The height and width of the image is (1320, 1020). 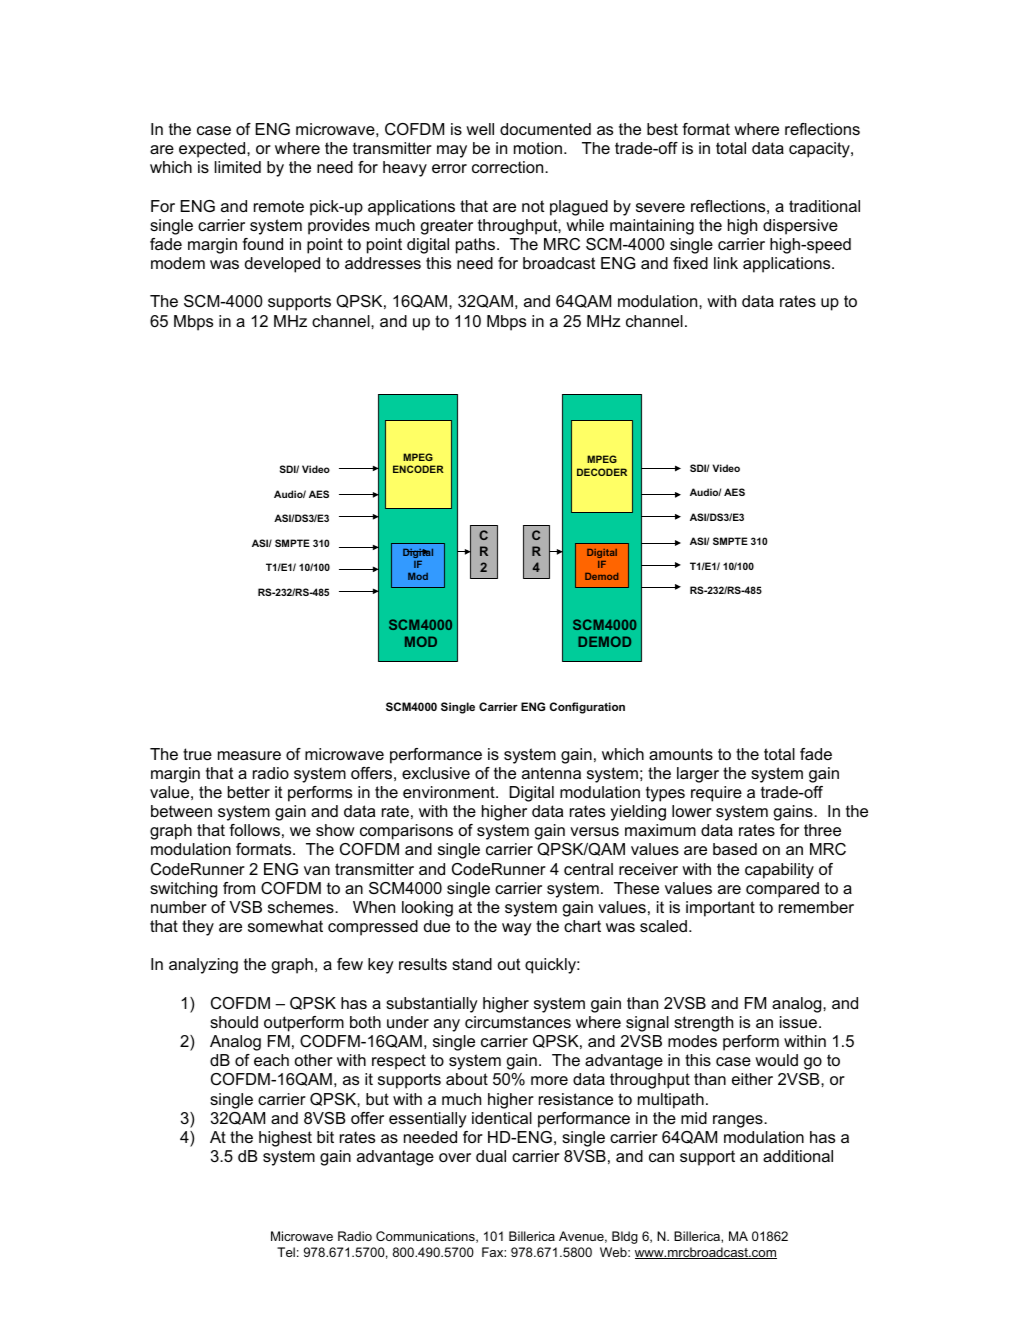 What do you see at coordinates (517, 929) in the image?
I see `way` at bounding box center [517, 929].
